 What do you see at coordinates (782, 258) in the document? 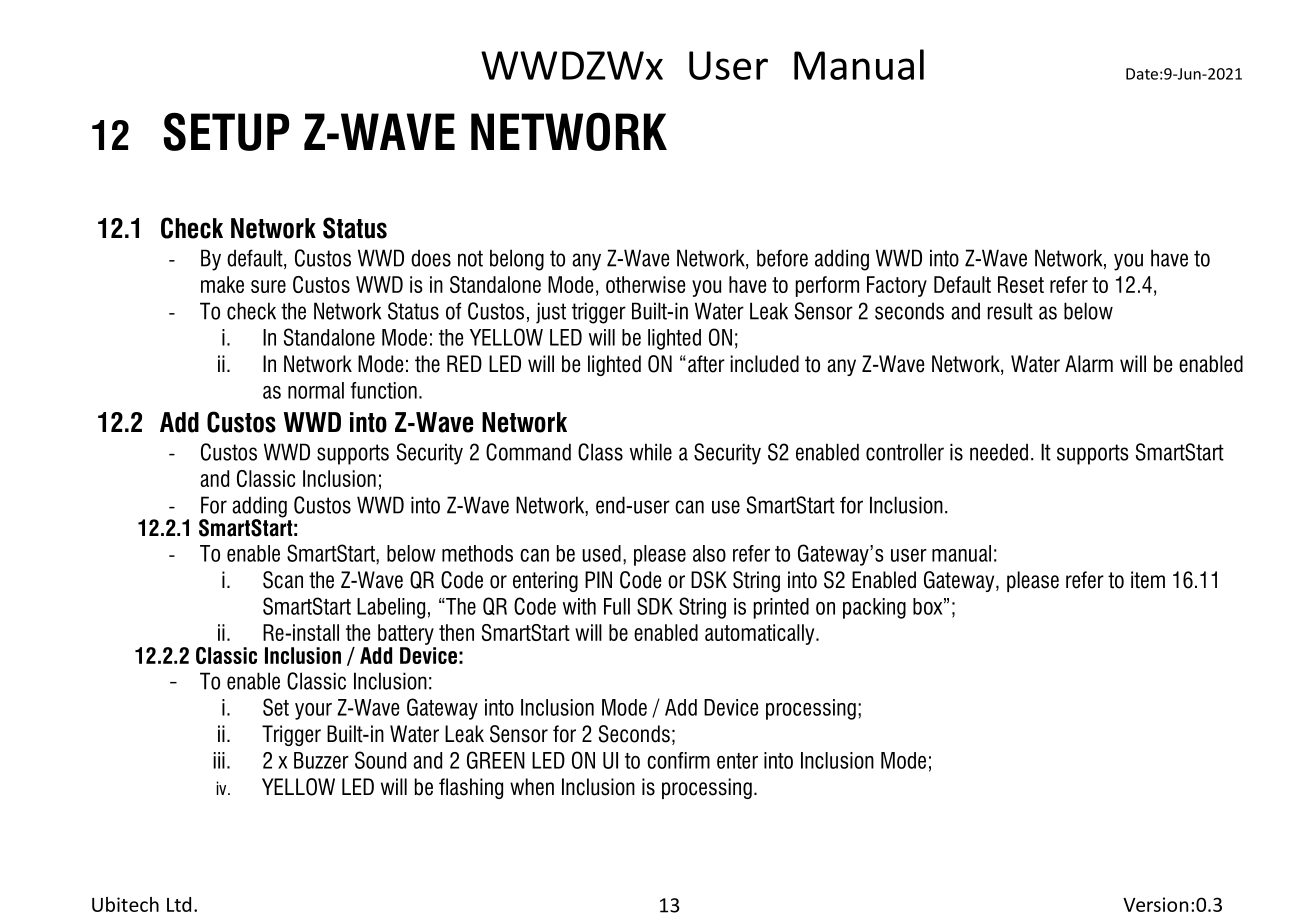
I see `before` at bounding box center [782, 258].
